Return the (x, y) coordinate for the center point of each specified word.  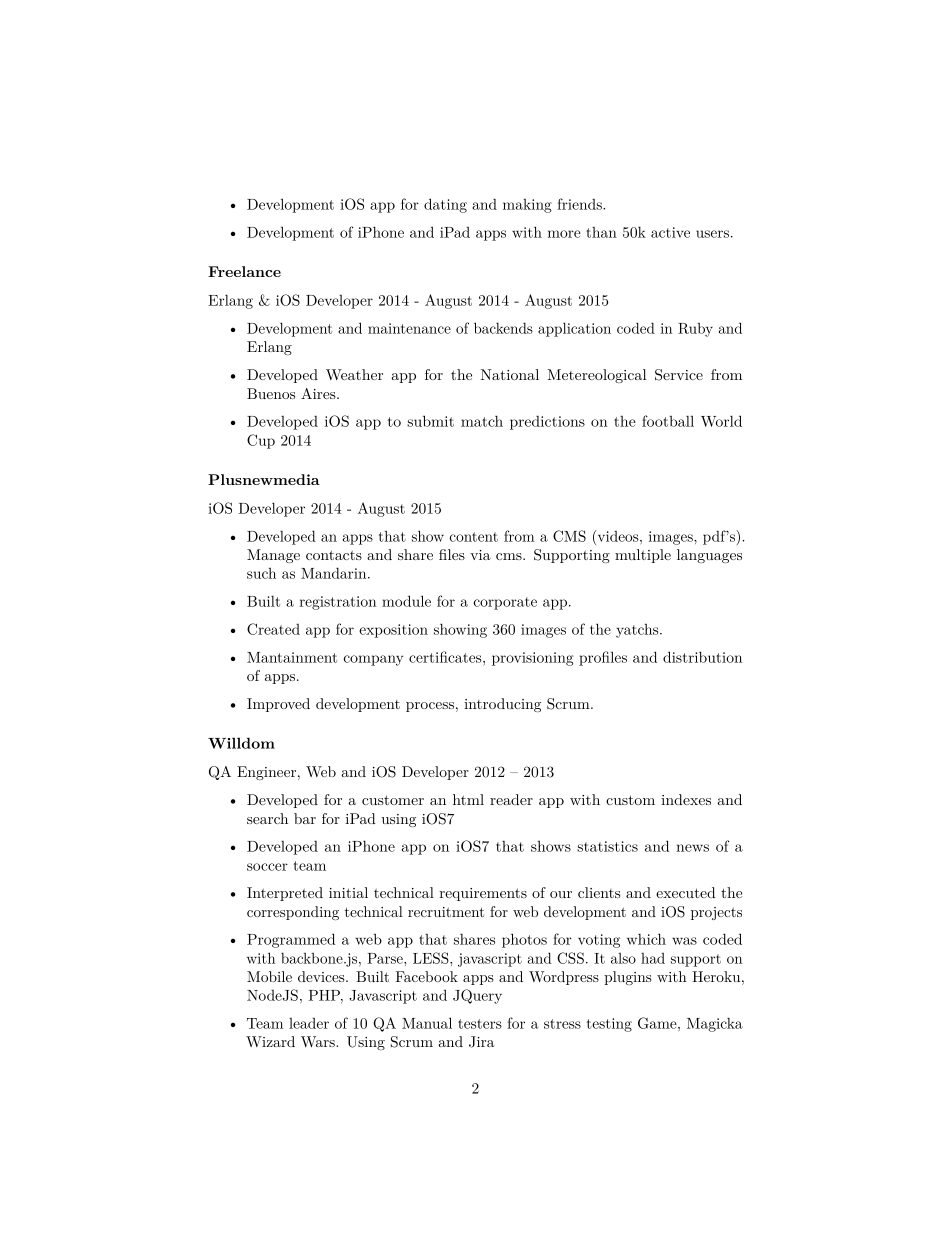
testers (480, 1024)
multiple (643, 556)
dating (445, 205)
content (473, 537)
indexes (686, 799)
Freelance (244, 271)
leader (309, 1023)
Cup (261, 441)
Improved (278, 705)
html (468, 799)
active (670, 232)
